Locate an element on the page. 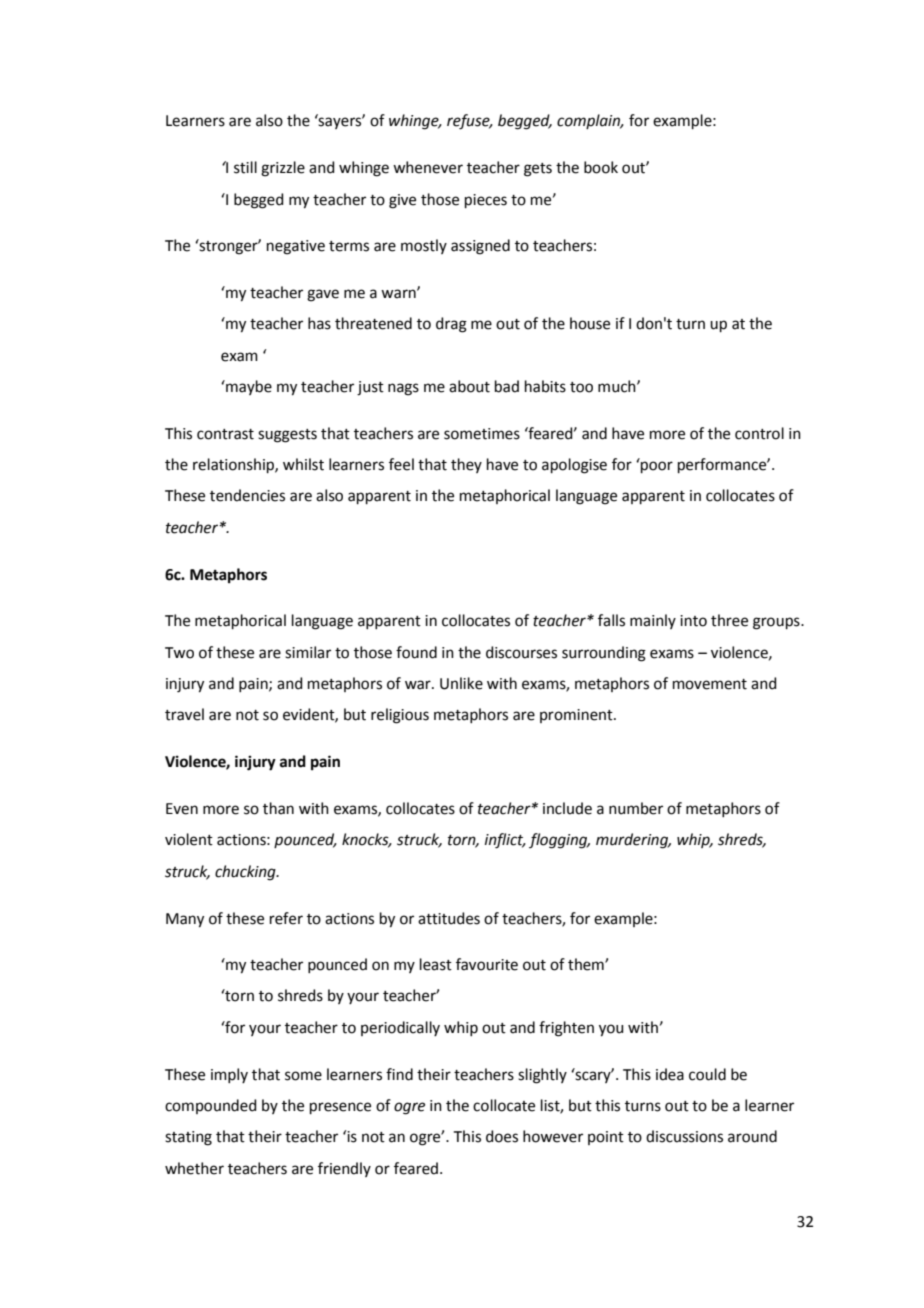  number is located at coordinates (636, 808).
